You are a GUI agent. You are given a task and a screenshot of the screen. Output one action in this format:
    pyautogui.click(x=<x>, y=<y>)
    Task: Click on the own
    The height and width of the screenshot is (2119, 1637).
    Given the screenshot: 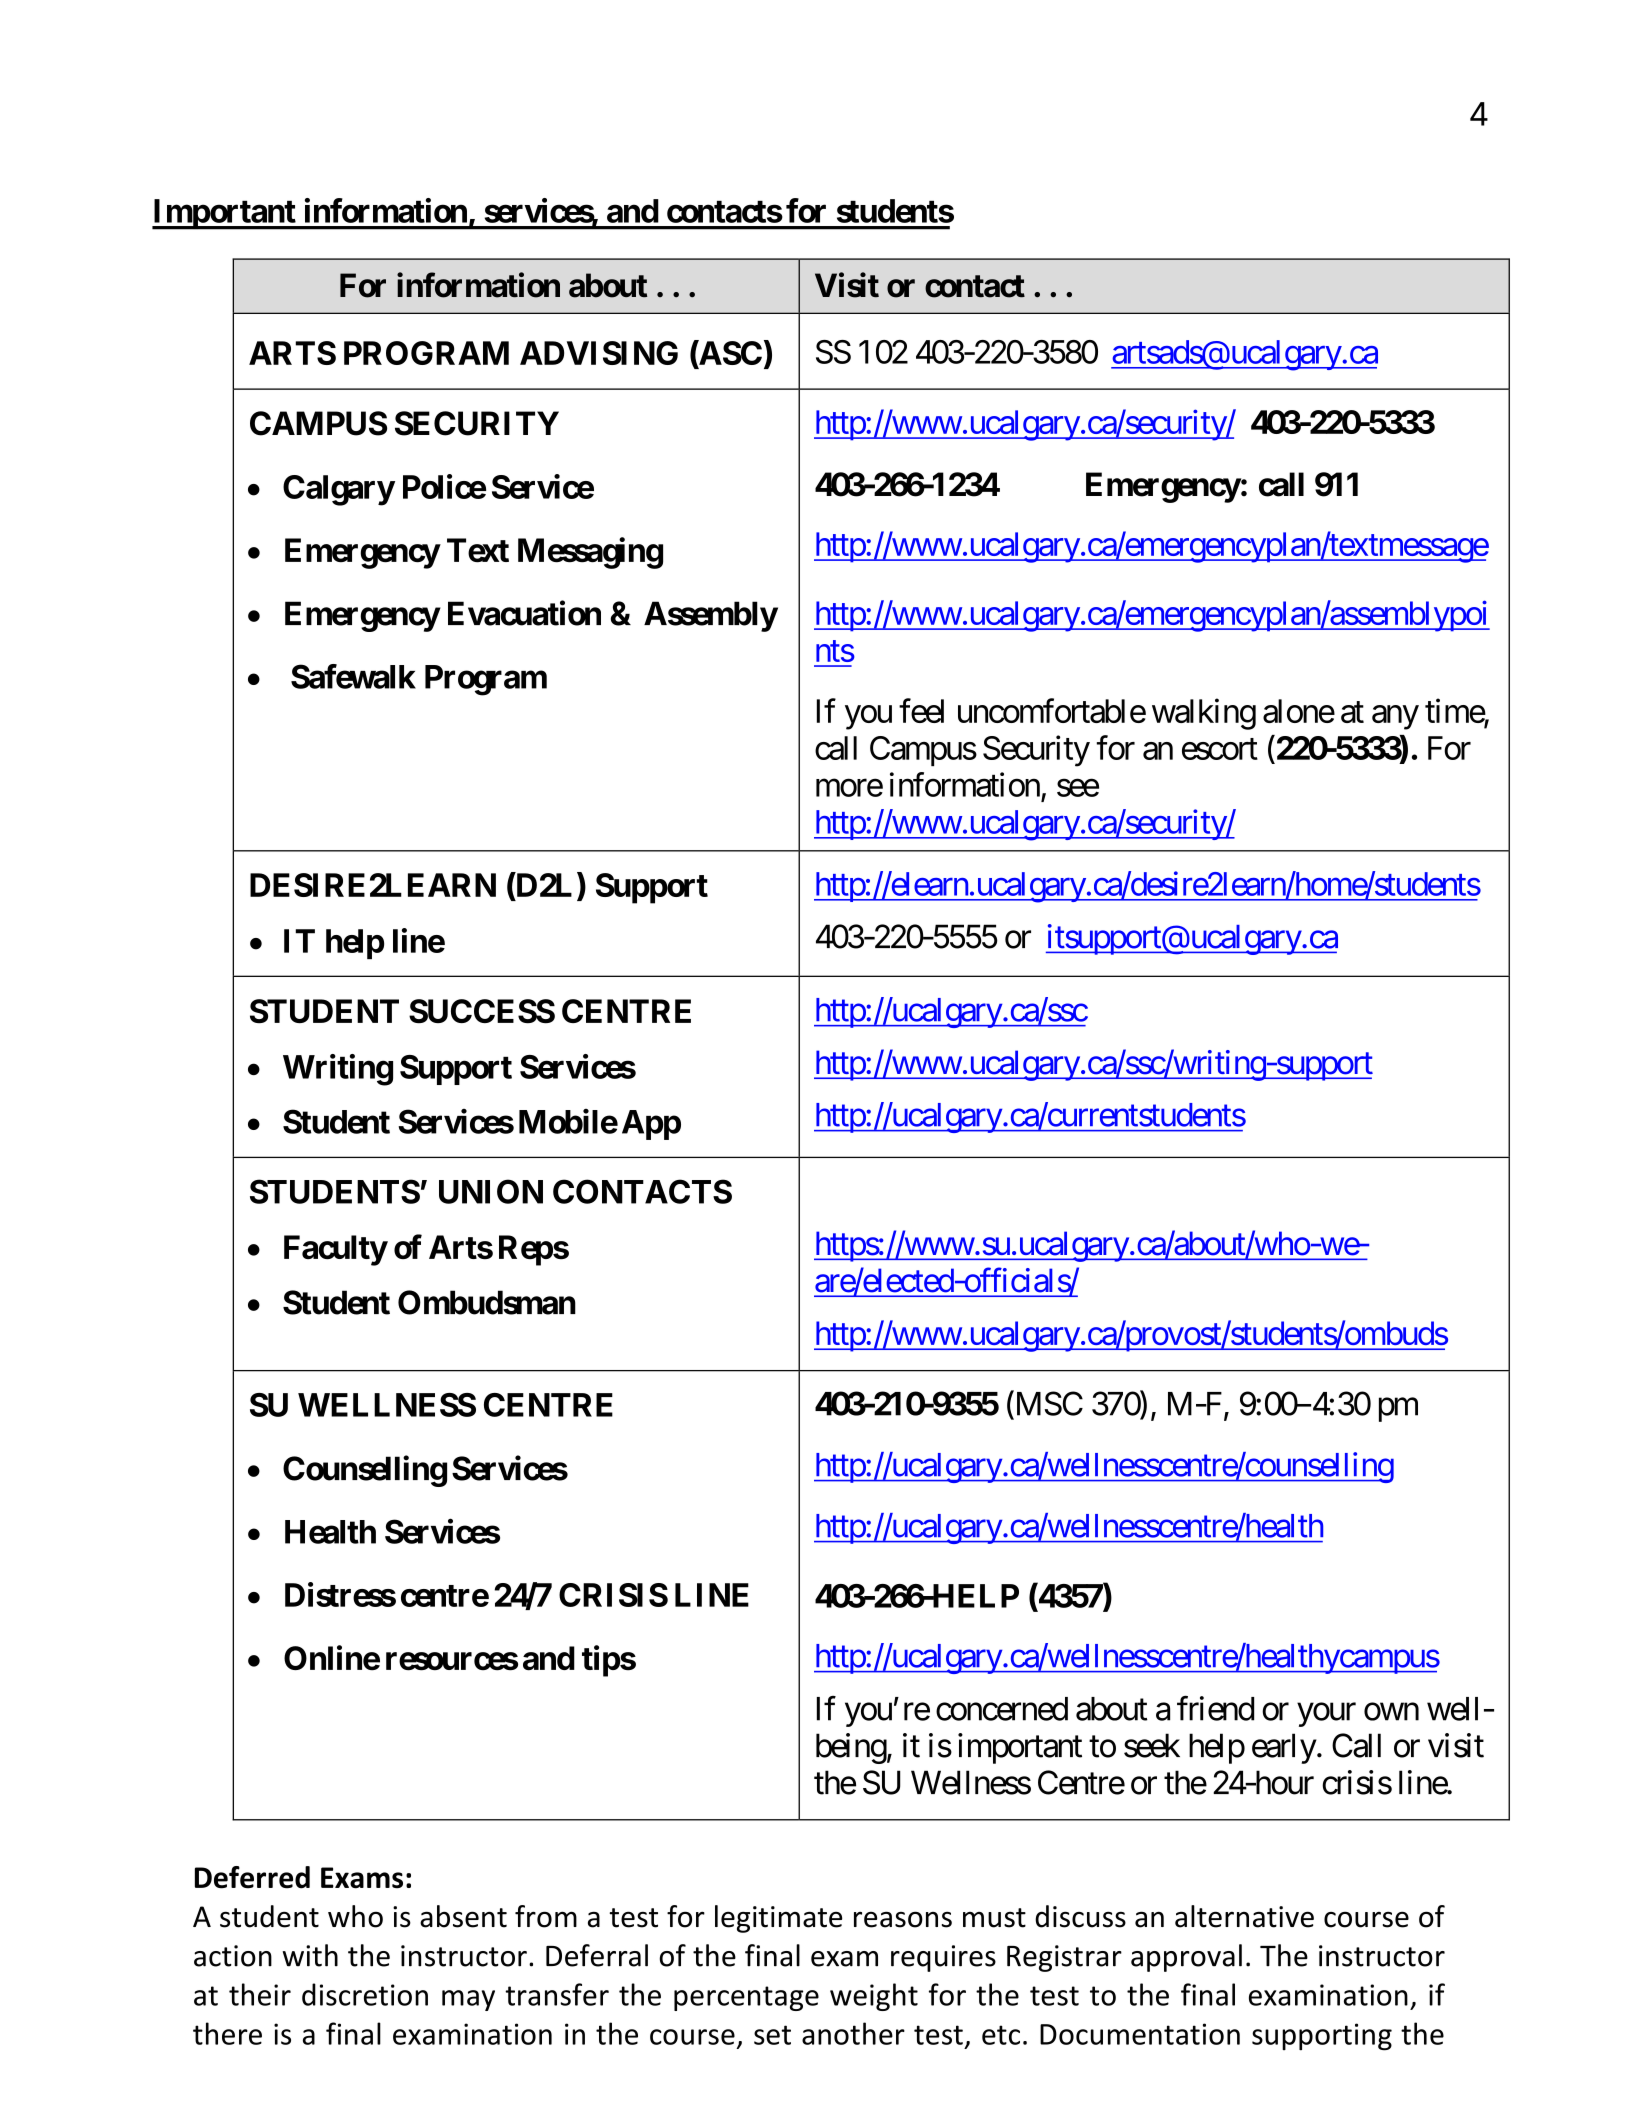 What is the action you would take?
    pyautogui.click(x=1391, y=1712)
